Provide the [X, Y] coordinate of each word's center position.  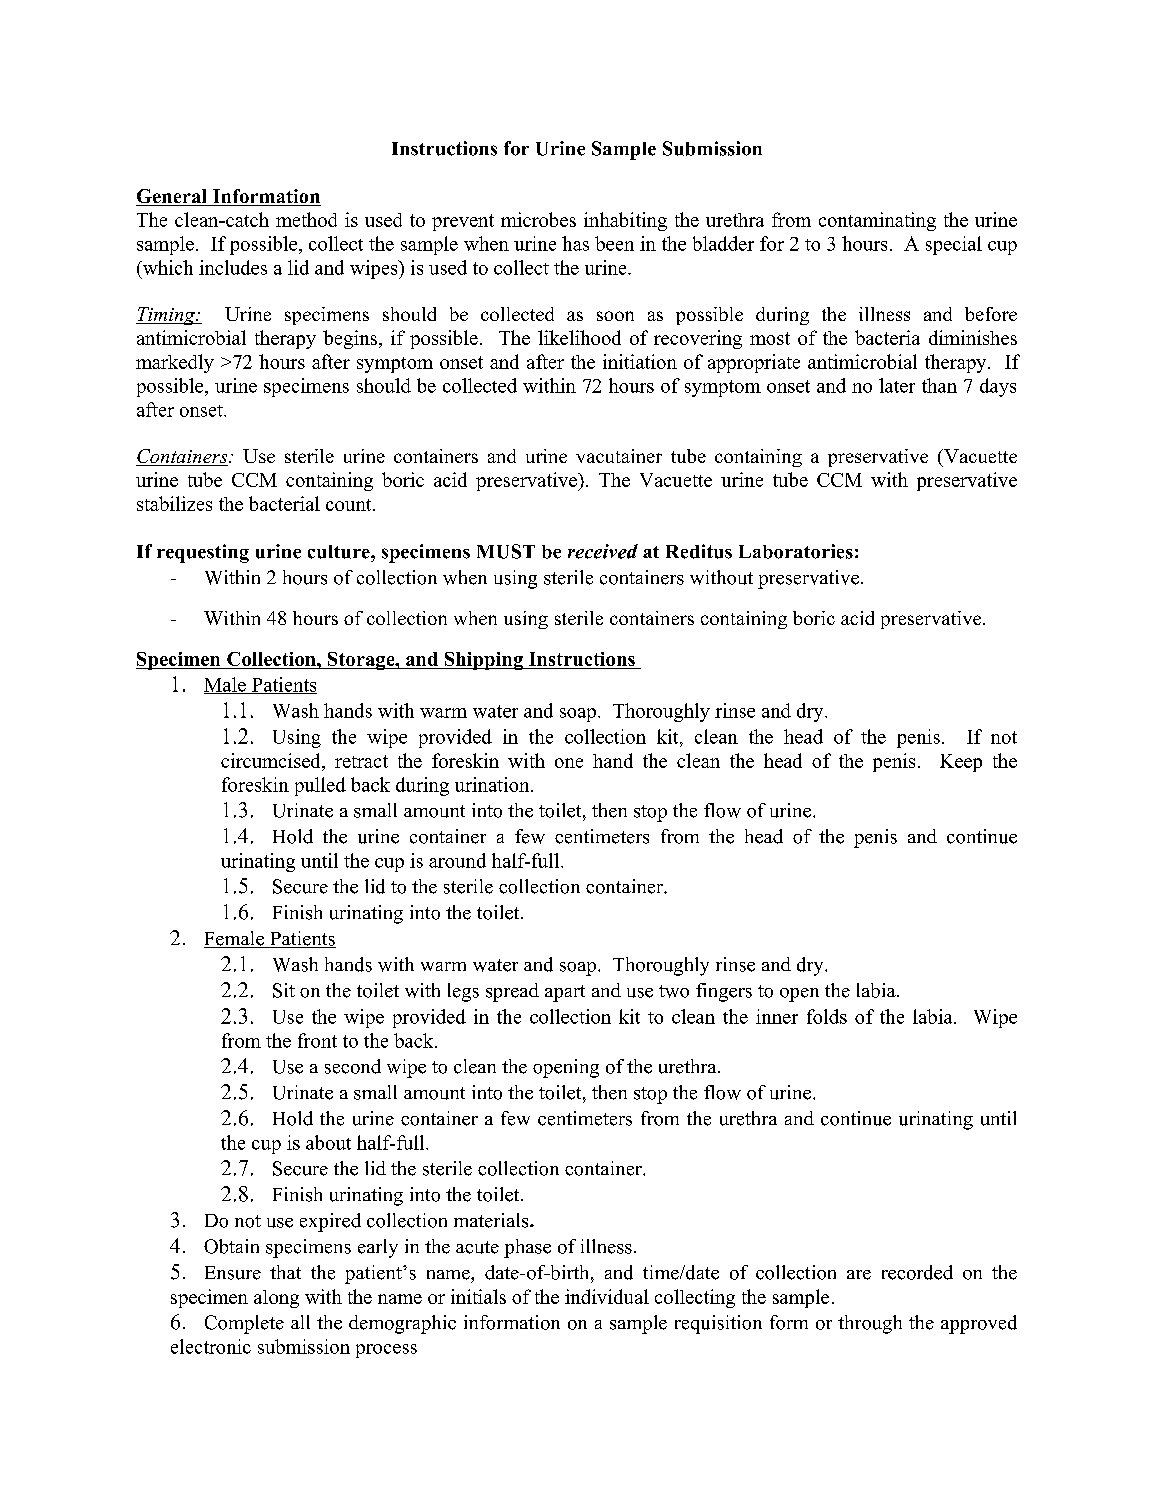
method [306, 219]
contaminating [877, 221]
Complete [244, 1324]
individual [607, 1296]
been [614, 243]
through [870, 1324]
